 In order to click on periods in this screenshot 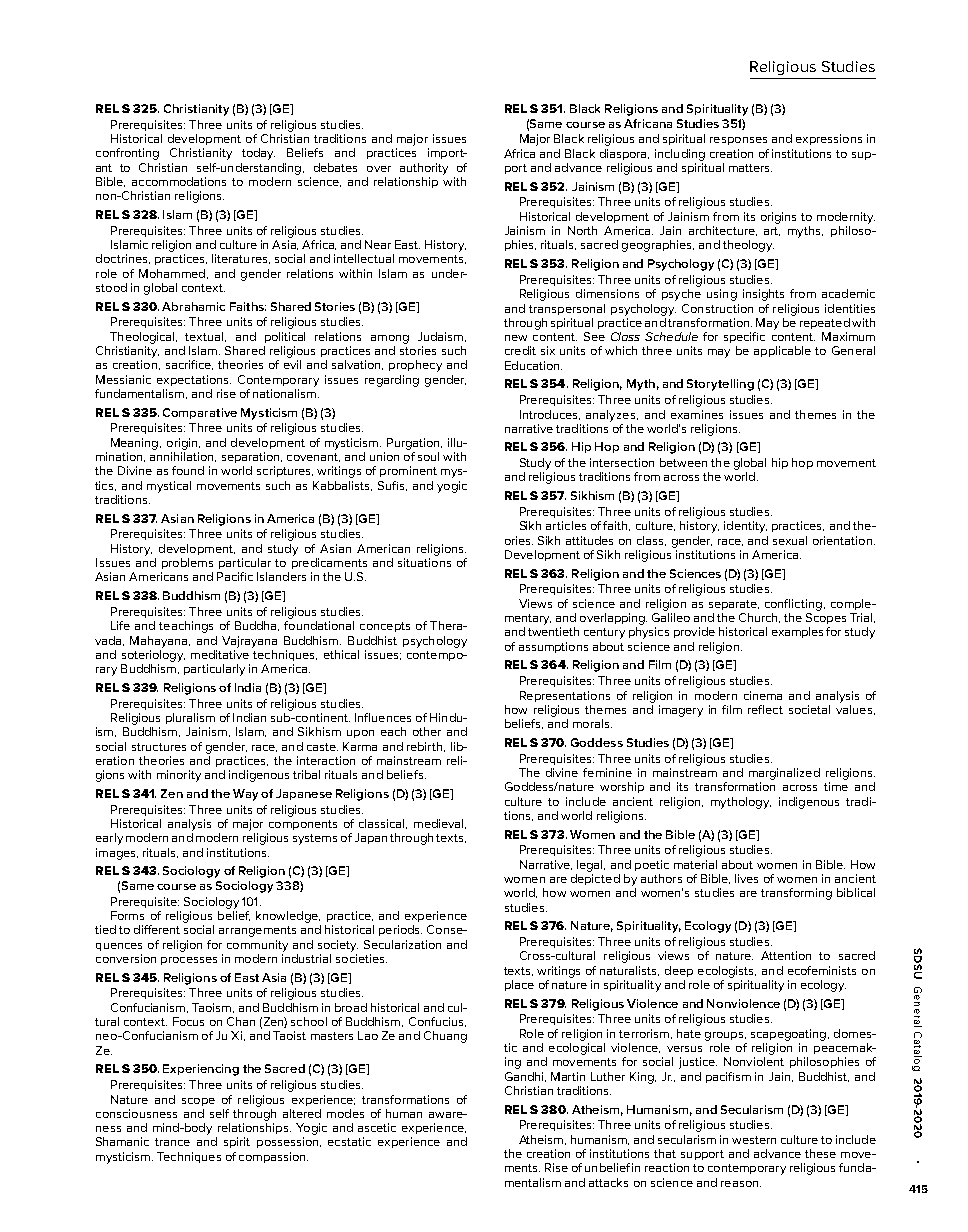, I will do `click(400, 930)`.
